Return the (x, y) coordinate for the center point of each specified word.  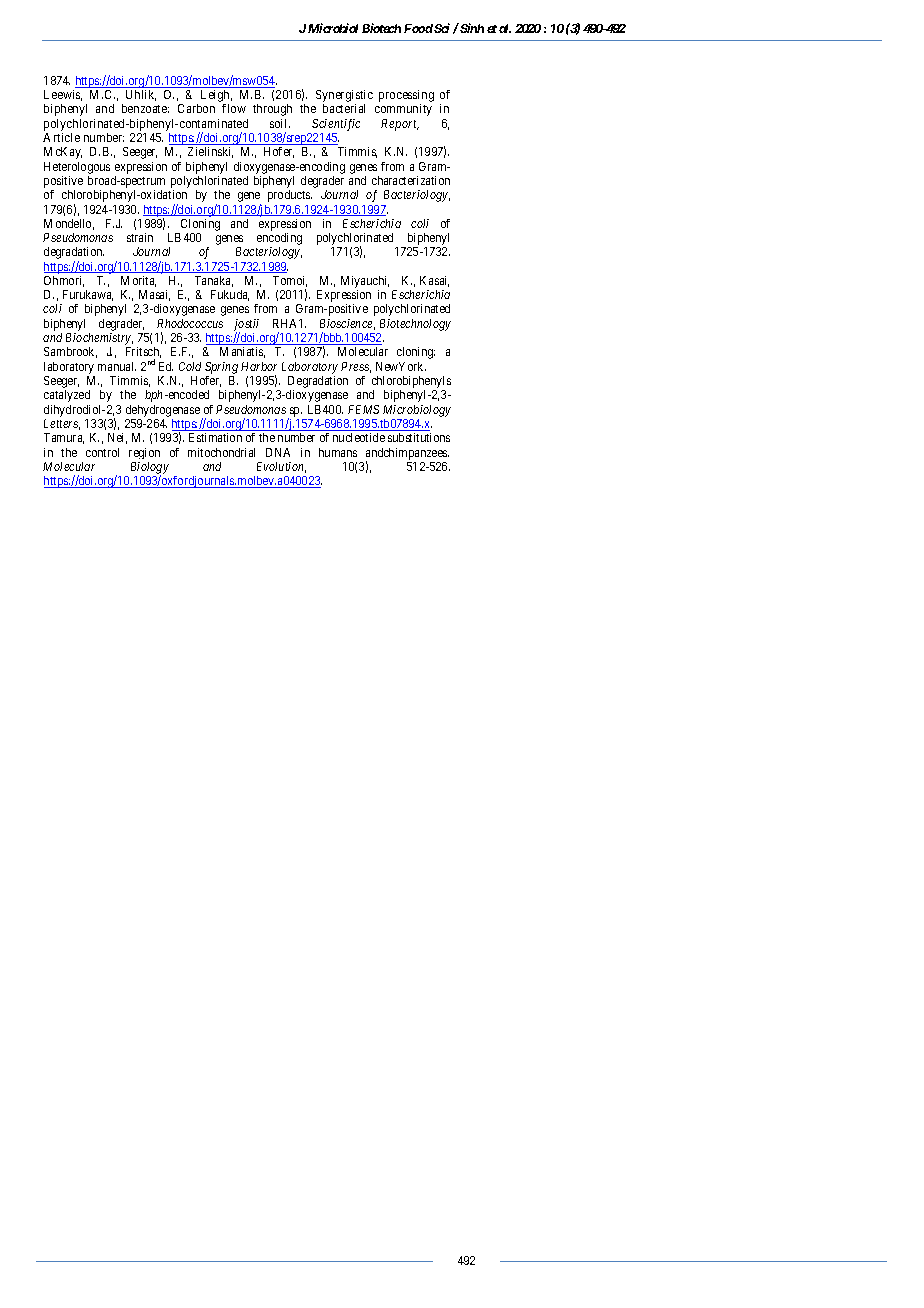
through (272, 110)
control (102, 452)
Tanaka (214, 281)
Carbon (196, 108)
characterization (411, 180)
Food (418, 28)
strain (140, 237)
